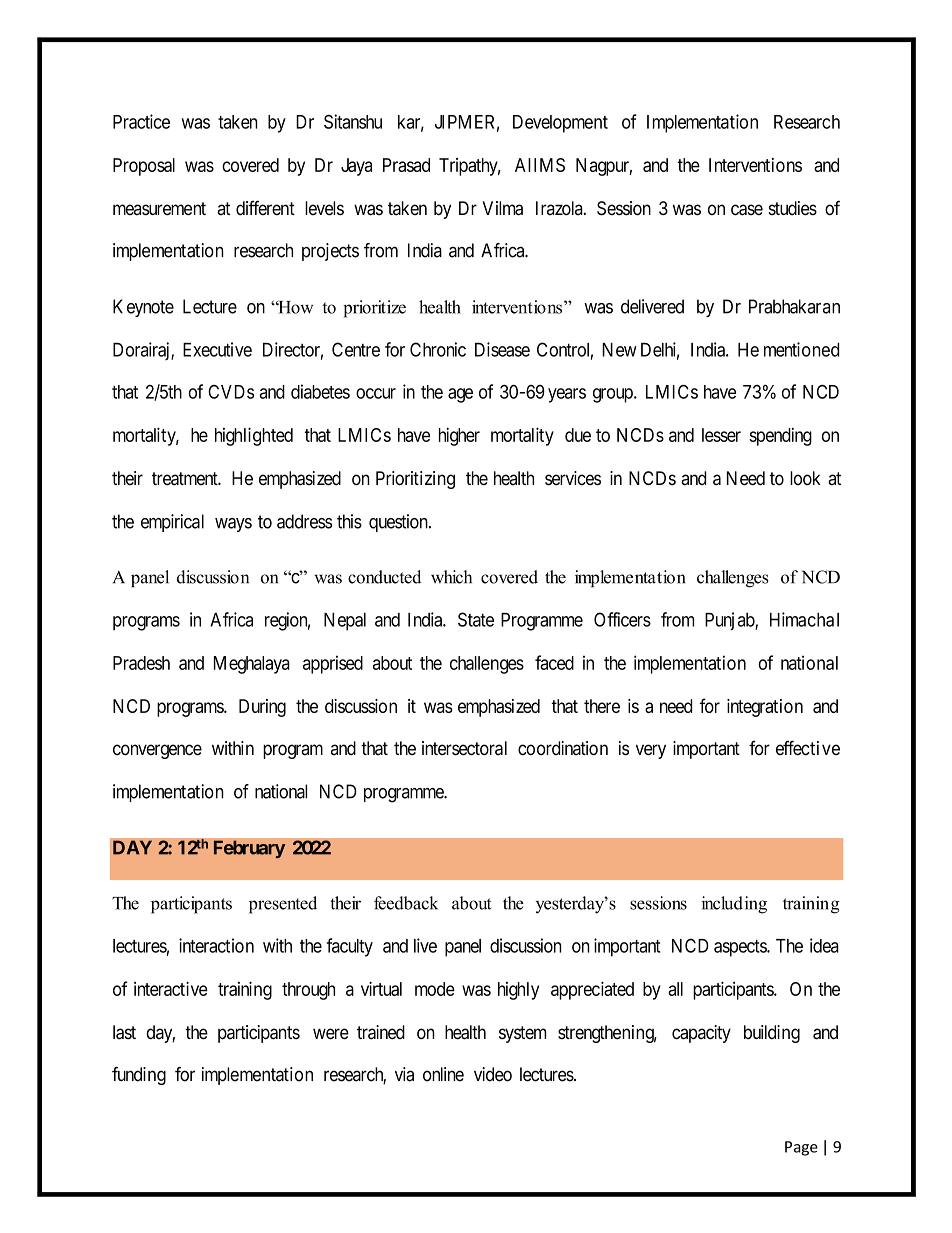  I want to click on Prasad, so click(406, 165).
